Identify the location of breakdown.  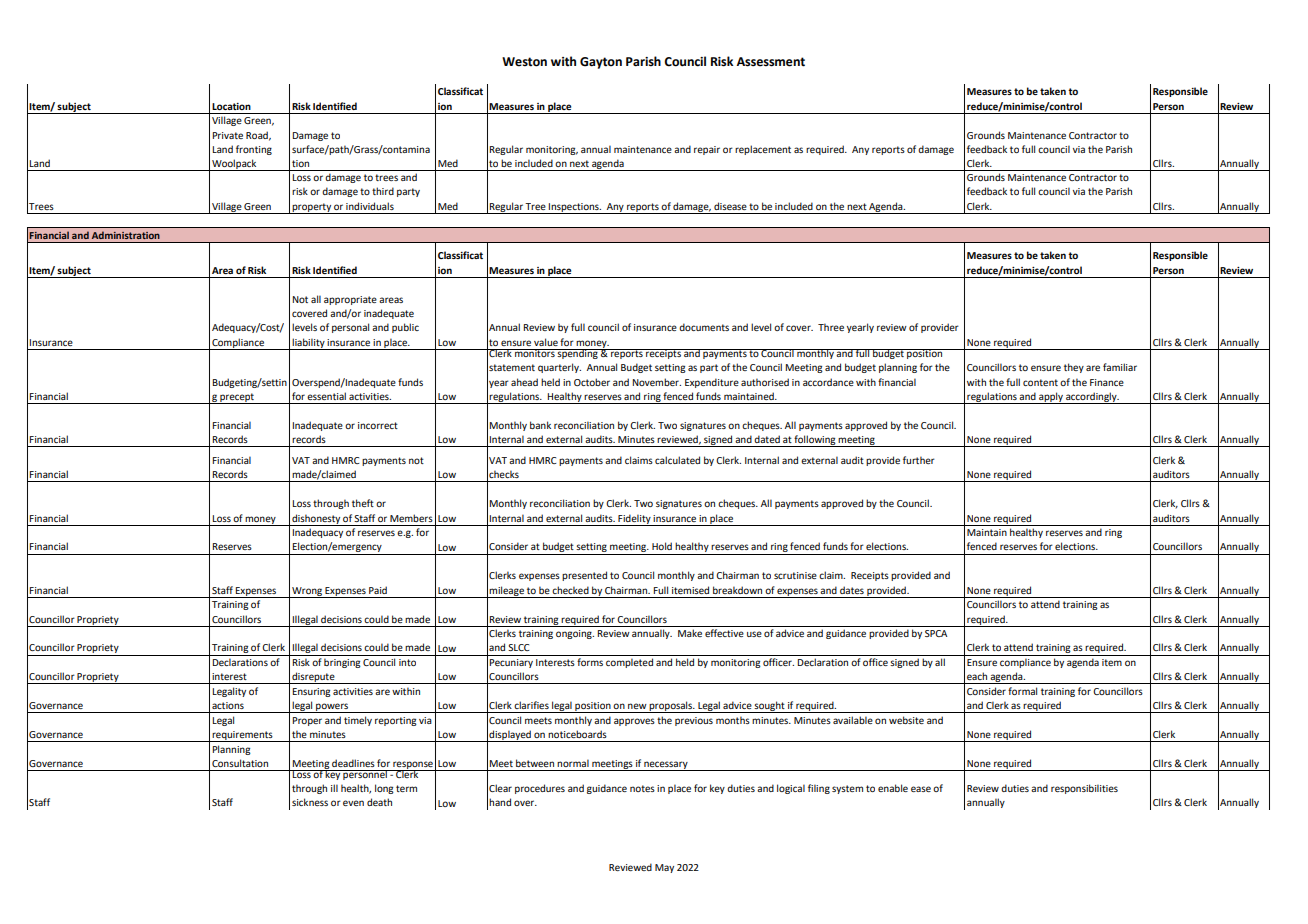
(737, 590).
